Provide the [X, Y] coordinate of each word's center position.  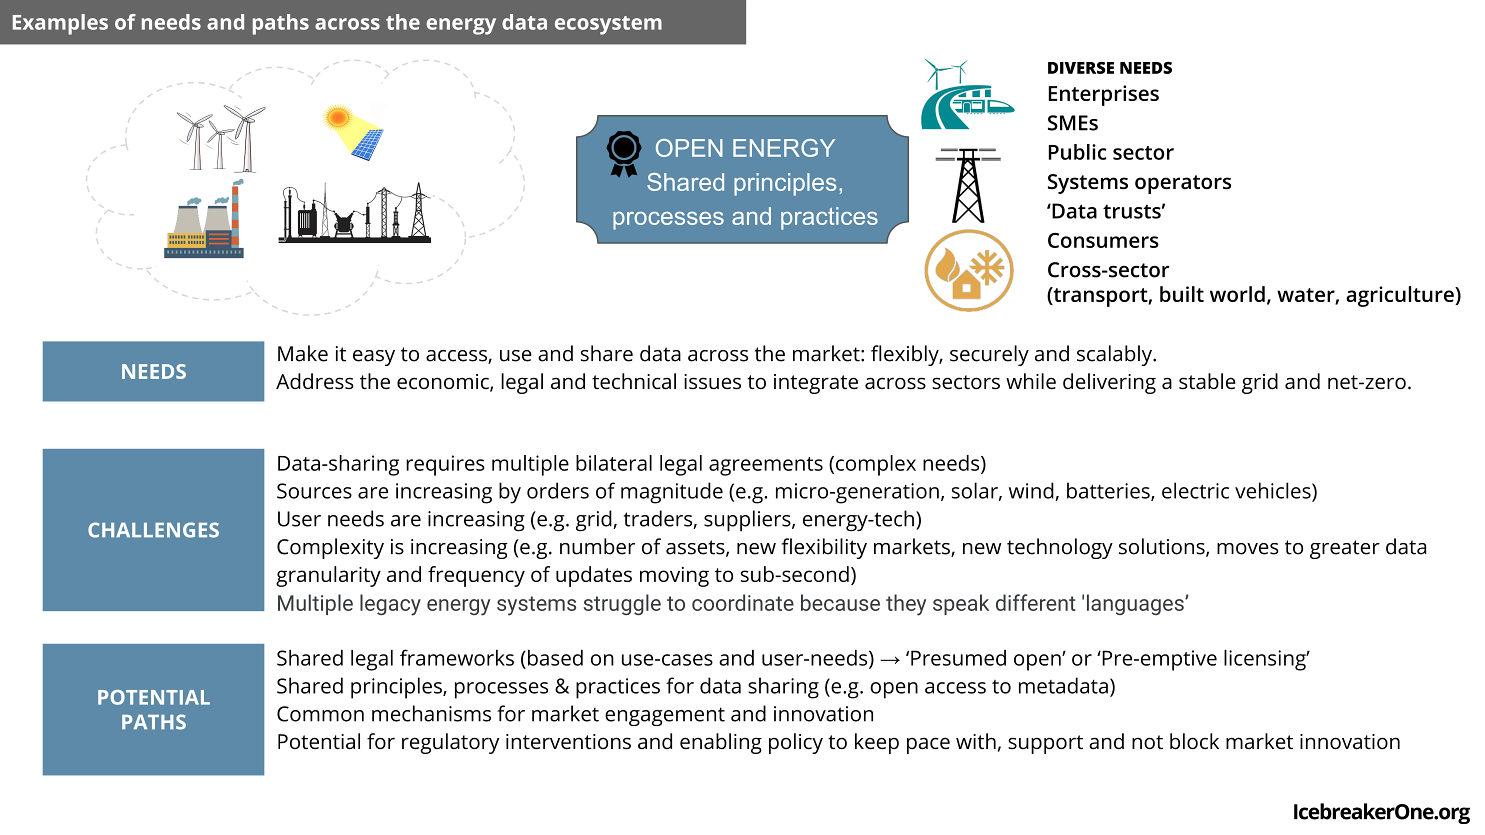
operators [1183, 184]
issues [712, 382]
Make [303, 353]
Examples [60, 24]
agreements [766, 466]
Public [1078, 152]
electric [1195, 490]
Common [320, 714]
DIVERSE [1081, 68]
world [1237, 294]
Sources [314, 491]
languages [1136, 604]
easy [374, 358]
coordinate [743, 602]
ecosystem [608, 25]
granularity [328, 576]
